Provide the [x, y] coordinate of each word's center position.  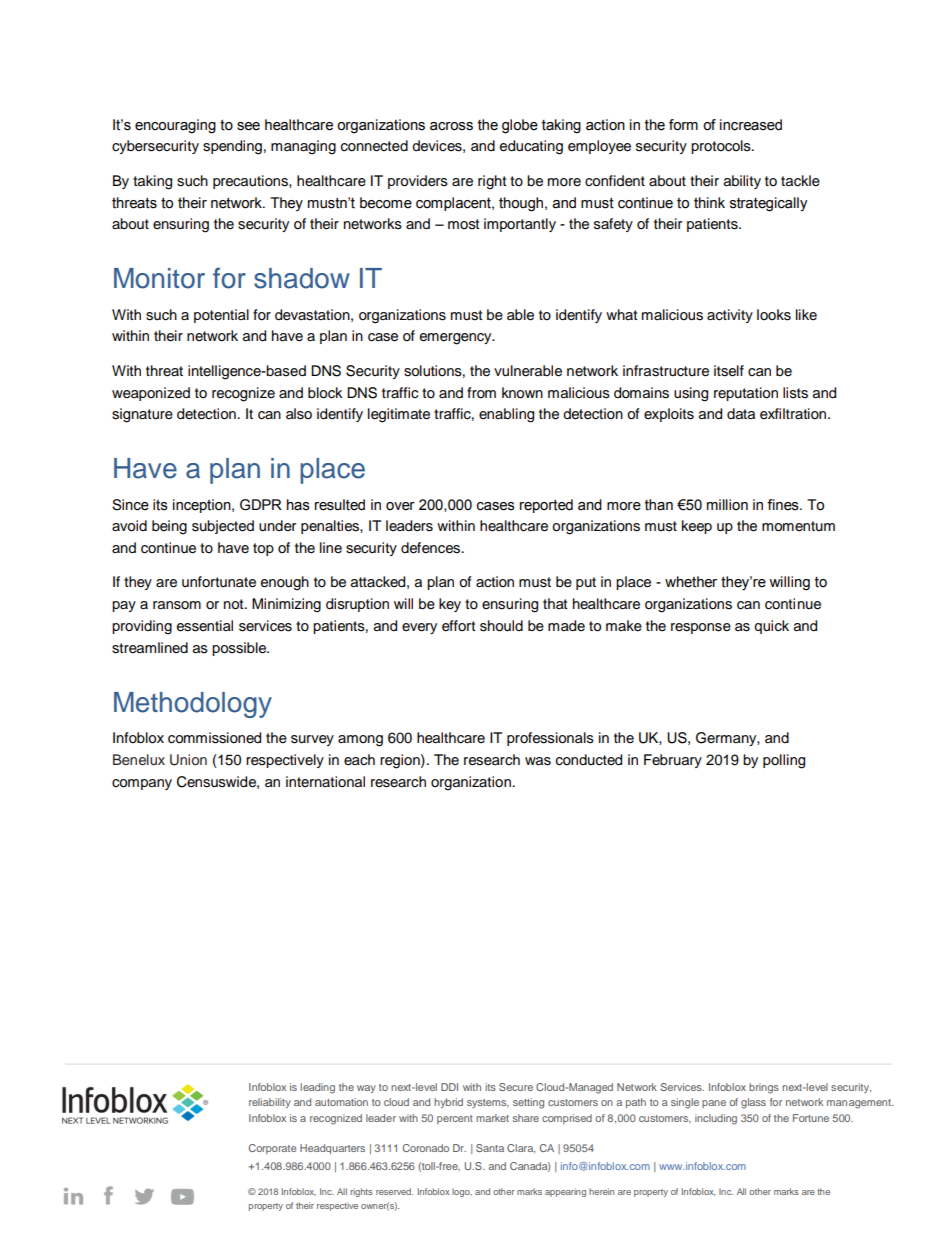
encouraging [175, 126]
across [451, 126]
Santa [490, 1148]
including [716, 1119]
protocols [722, 147]
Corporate [272, 1149]
